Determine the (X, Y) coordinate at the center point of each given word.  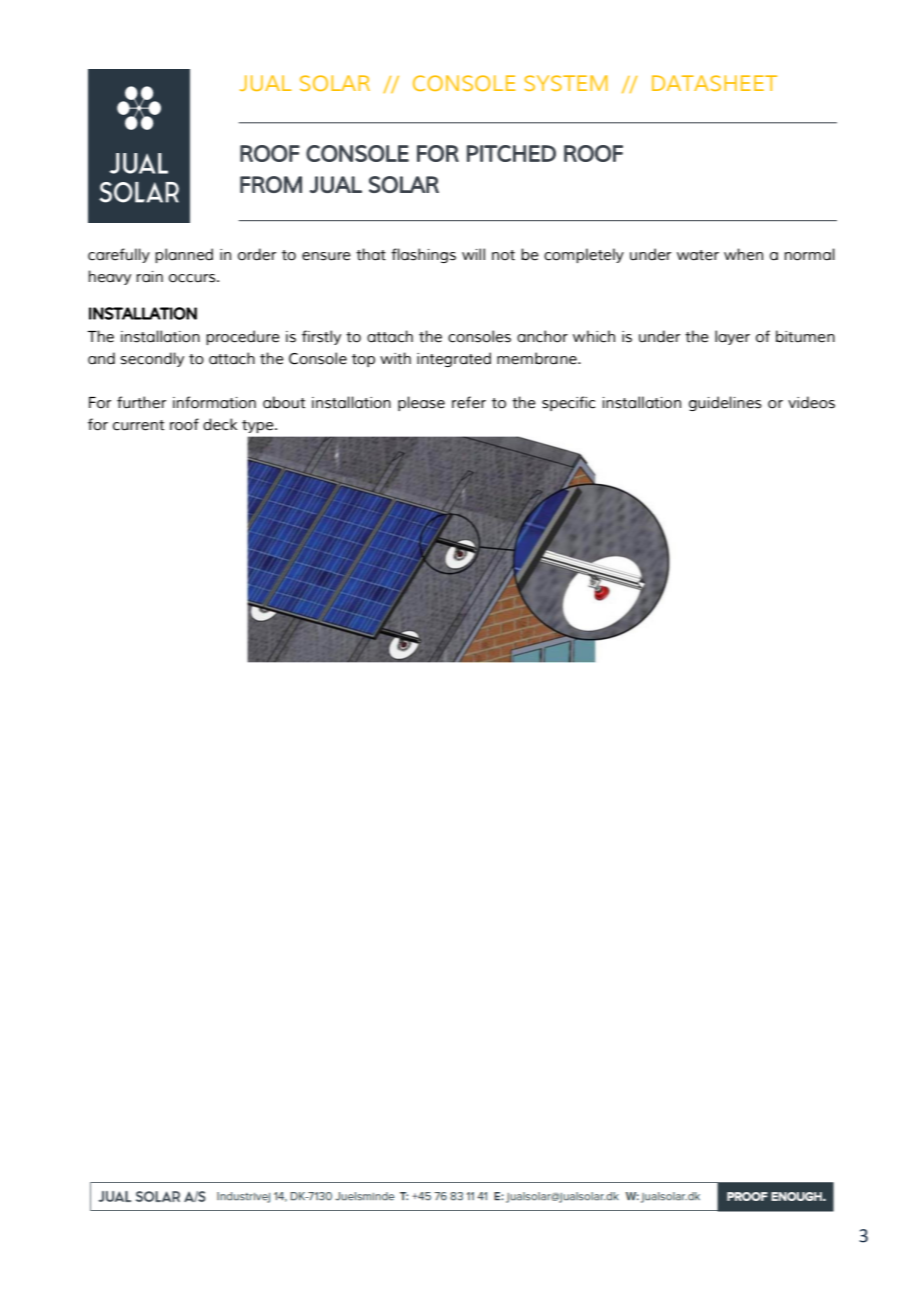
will (473, 254)
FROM (271, 184)
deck (220, 424)
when (743, 254)
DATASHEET (714, 83)
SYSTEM (566, 83)
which (594, 336)
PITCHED (511, 153)
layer (732, 337)
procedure (243, 337)
